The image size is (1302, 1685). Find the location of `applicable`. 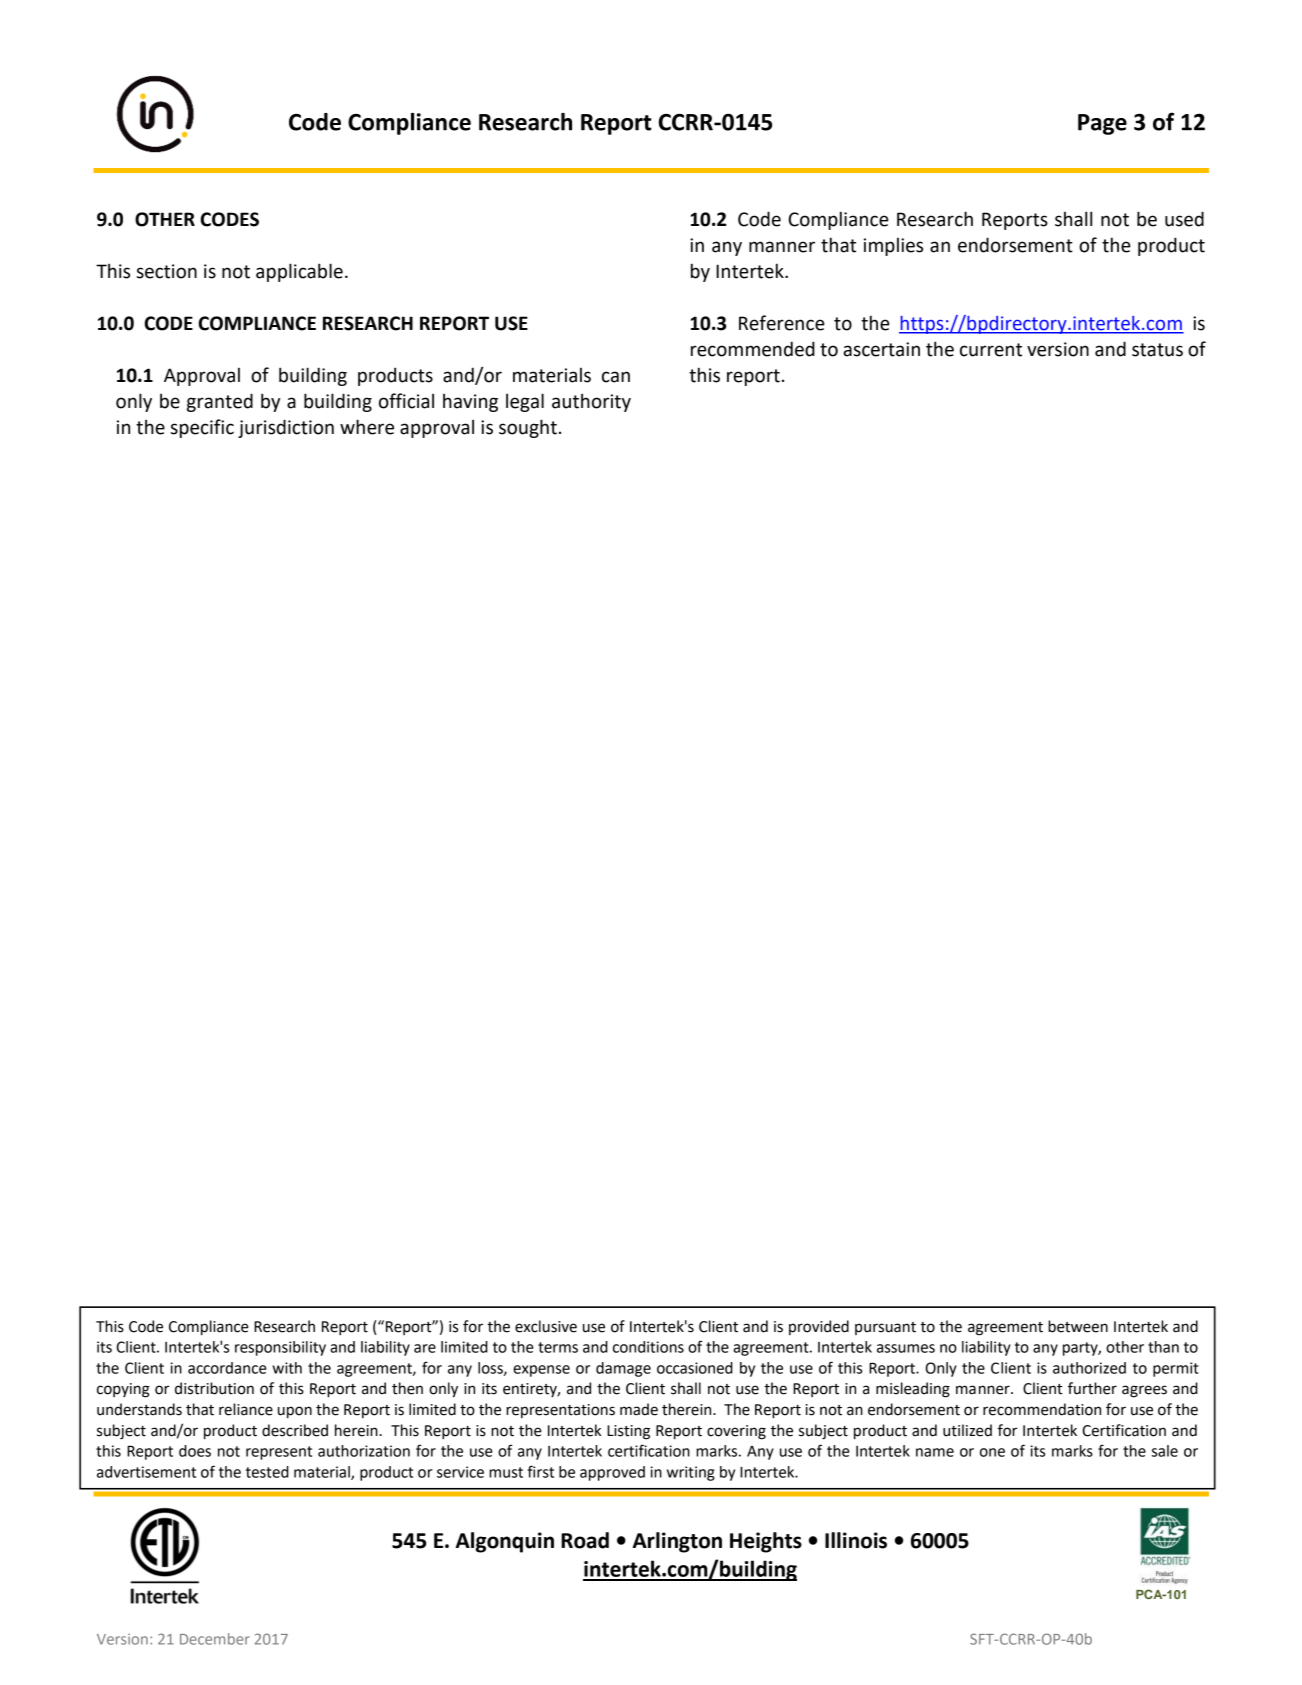

applicable is located at coordinates (299, 272).
